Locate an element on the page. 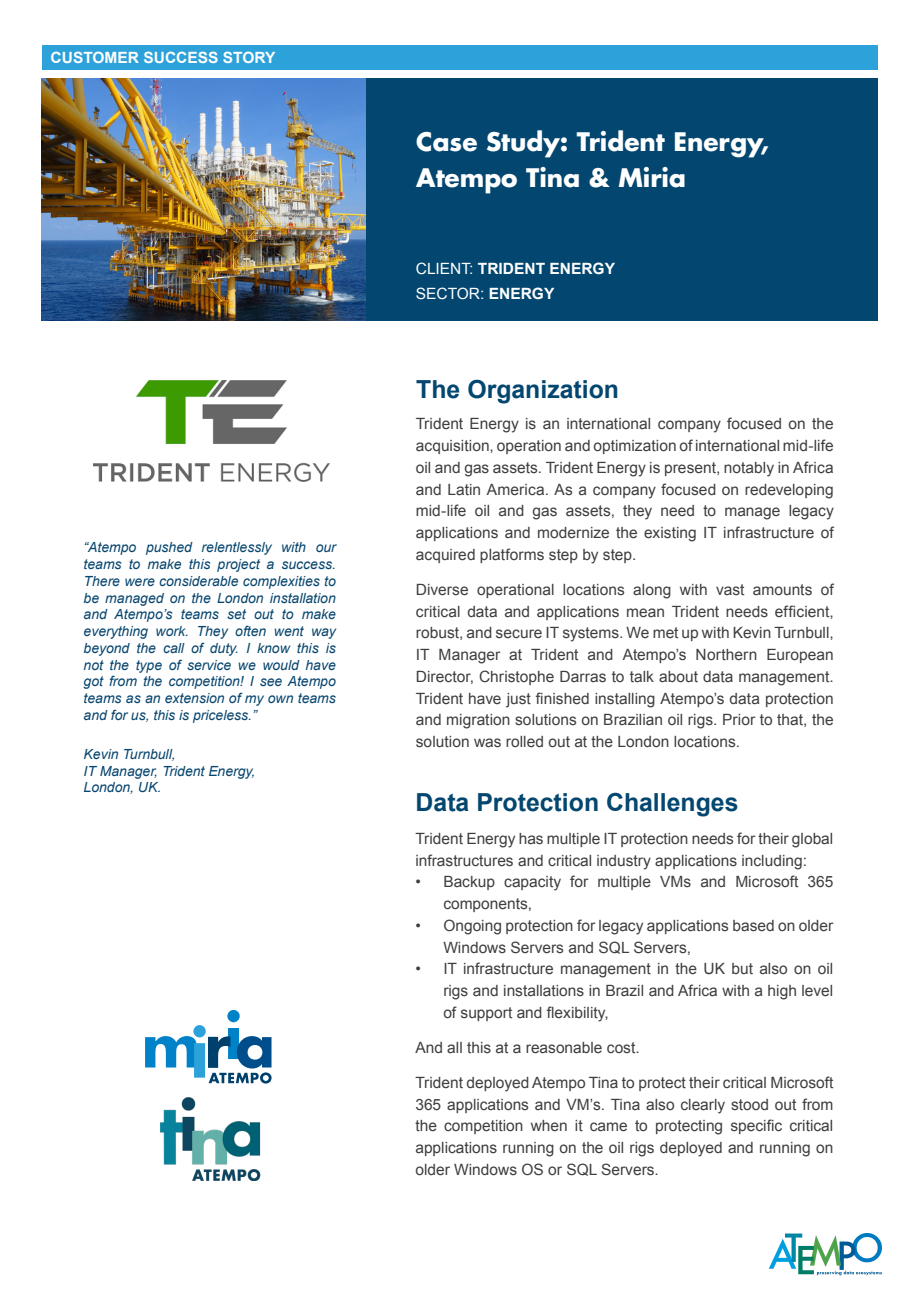 The width and height of the page is (924, 1308). Case is located at coordinates (446, 142).
